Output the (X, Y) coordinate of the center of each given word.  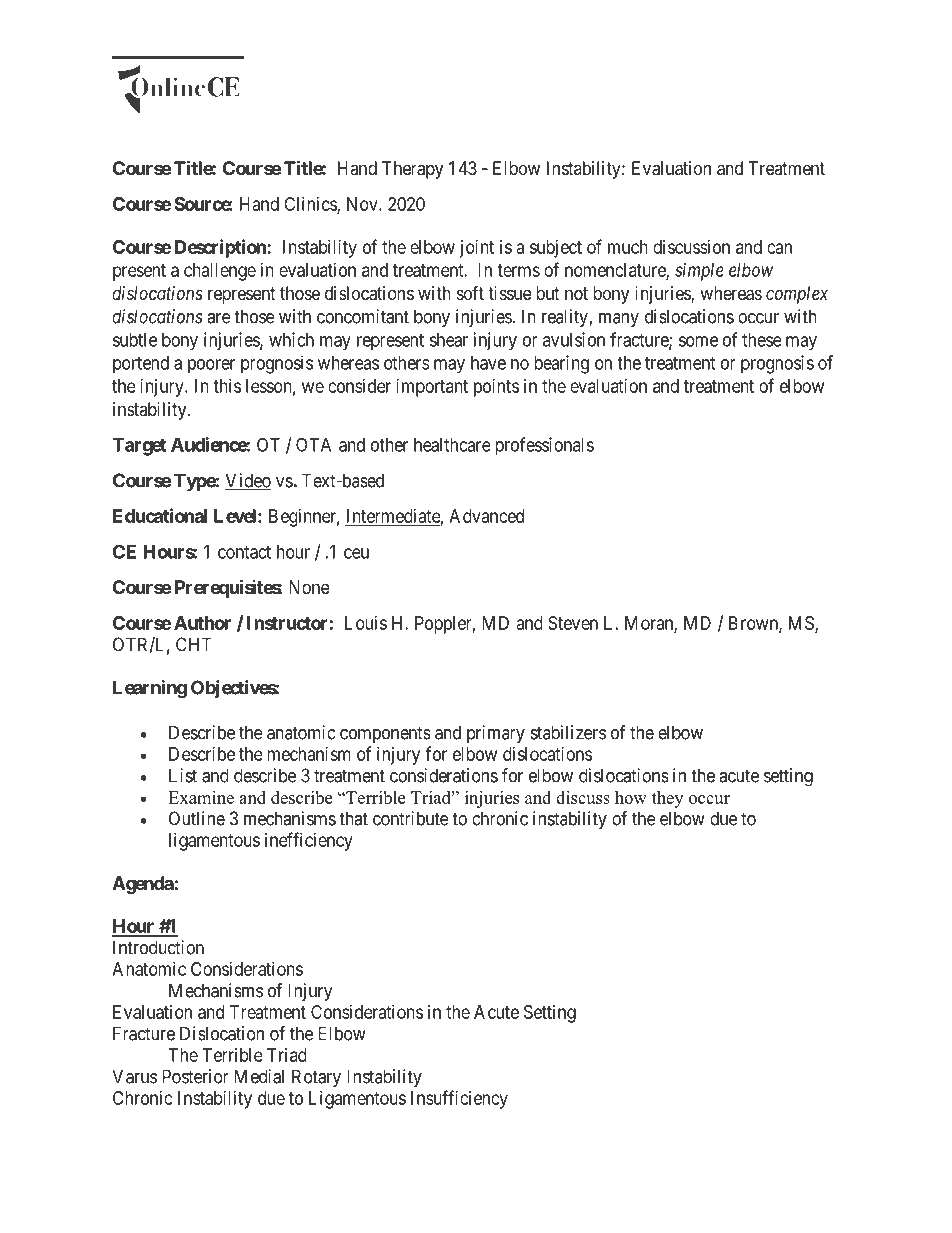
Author (202, 623)
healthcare (452, 445)
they (667, 799)
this (227, 386)
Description (221, 248)
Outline (197, 818)
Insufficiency (459, 1099)
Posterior (195, 1076)
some (698, 341)
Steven (573, 623)
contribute (411, 818)
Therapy (412, 170)
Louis (366, 623)
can (779, 248)
